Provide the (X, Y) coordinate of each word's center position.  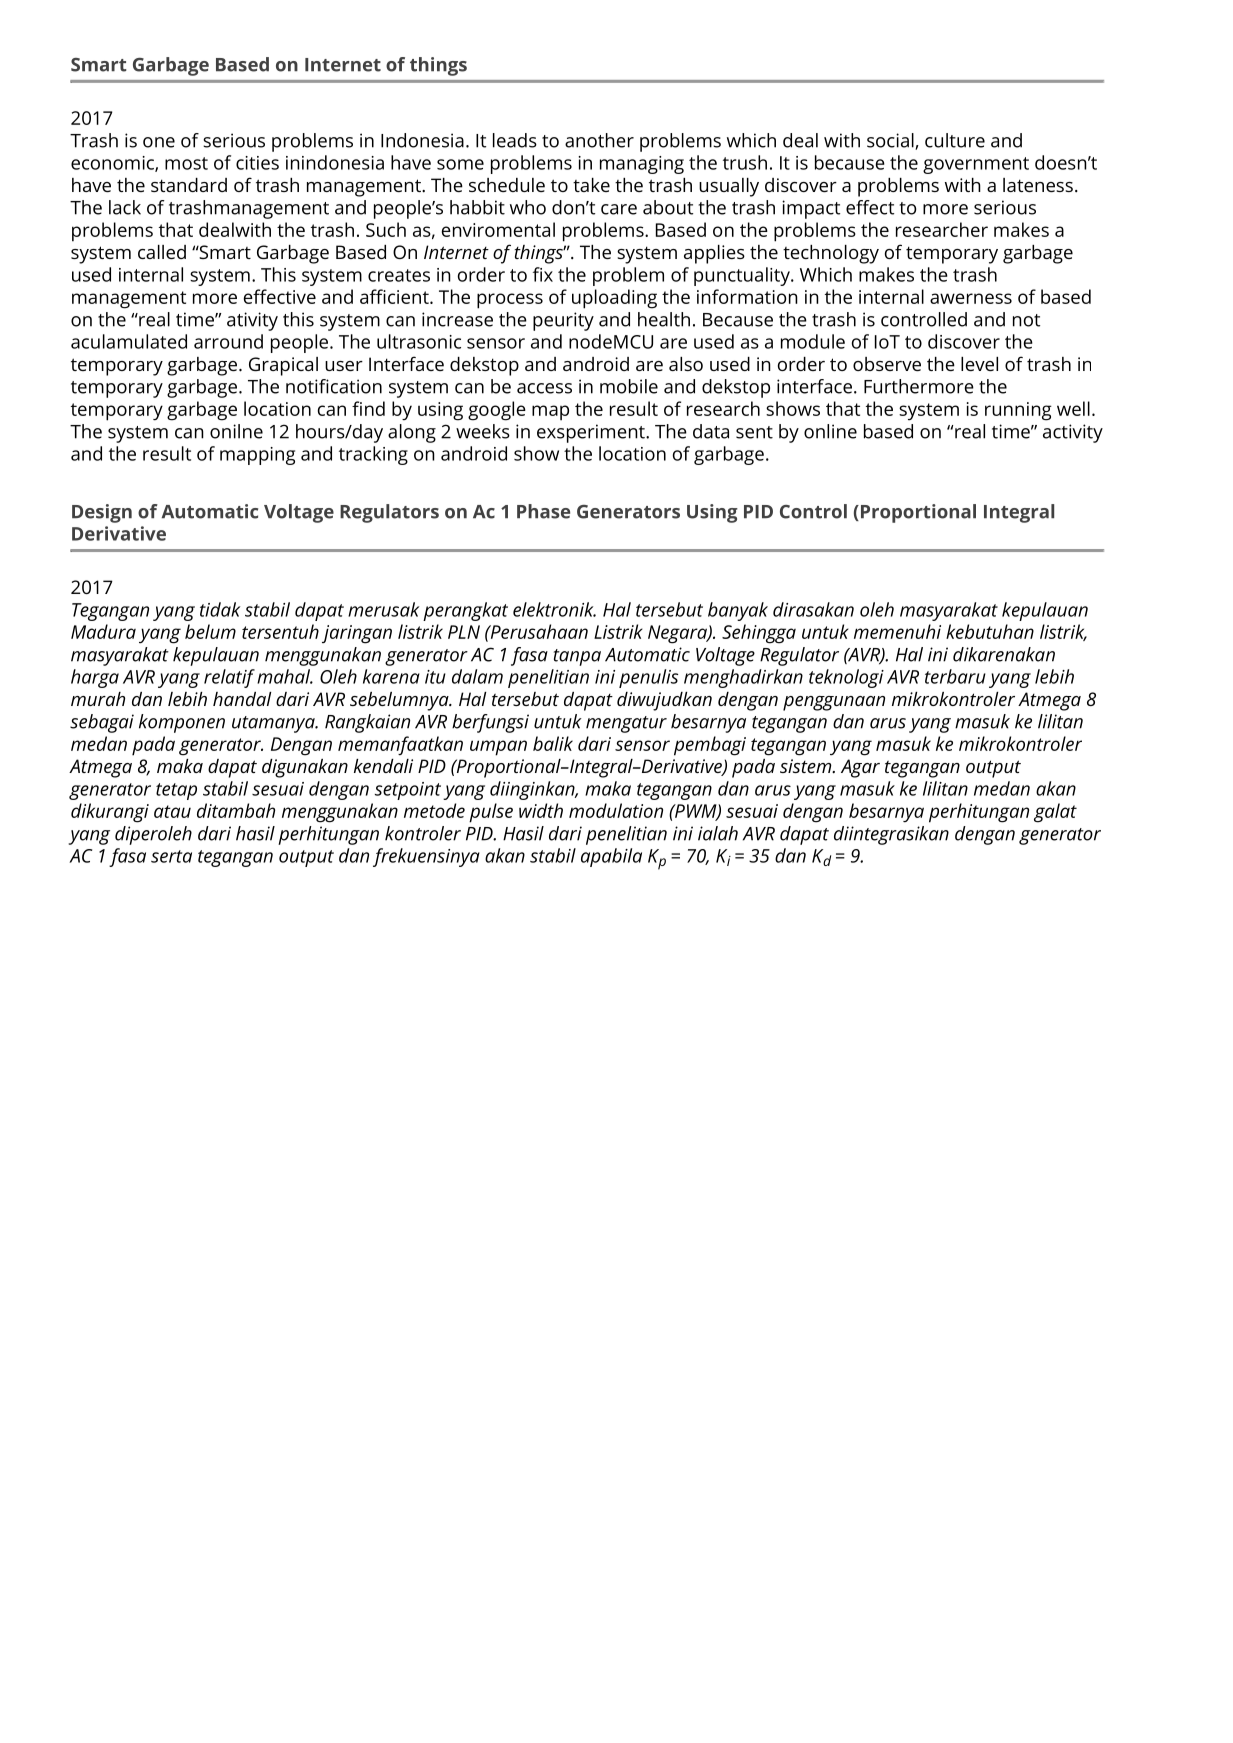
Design (102, 513)
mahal (285, 676)
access (544, 388)
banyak (738, 611)
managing (642, 165)
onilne (236, 431)
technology (831, 254)
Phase (543, 511)
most (186, 163)
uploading (614, 299)
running (1018, 411)
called (162, 252)
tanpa (577, 657)
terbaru (955, 676)
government (976, 165)
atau (172, 811)
